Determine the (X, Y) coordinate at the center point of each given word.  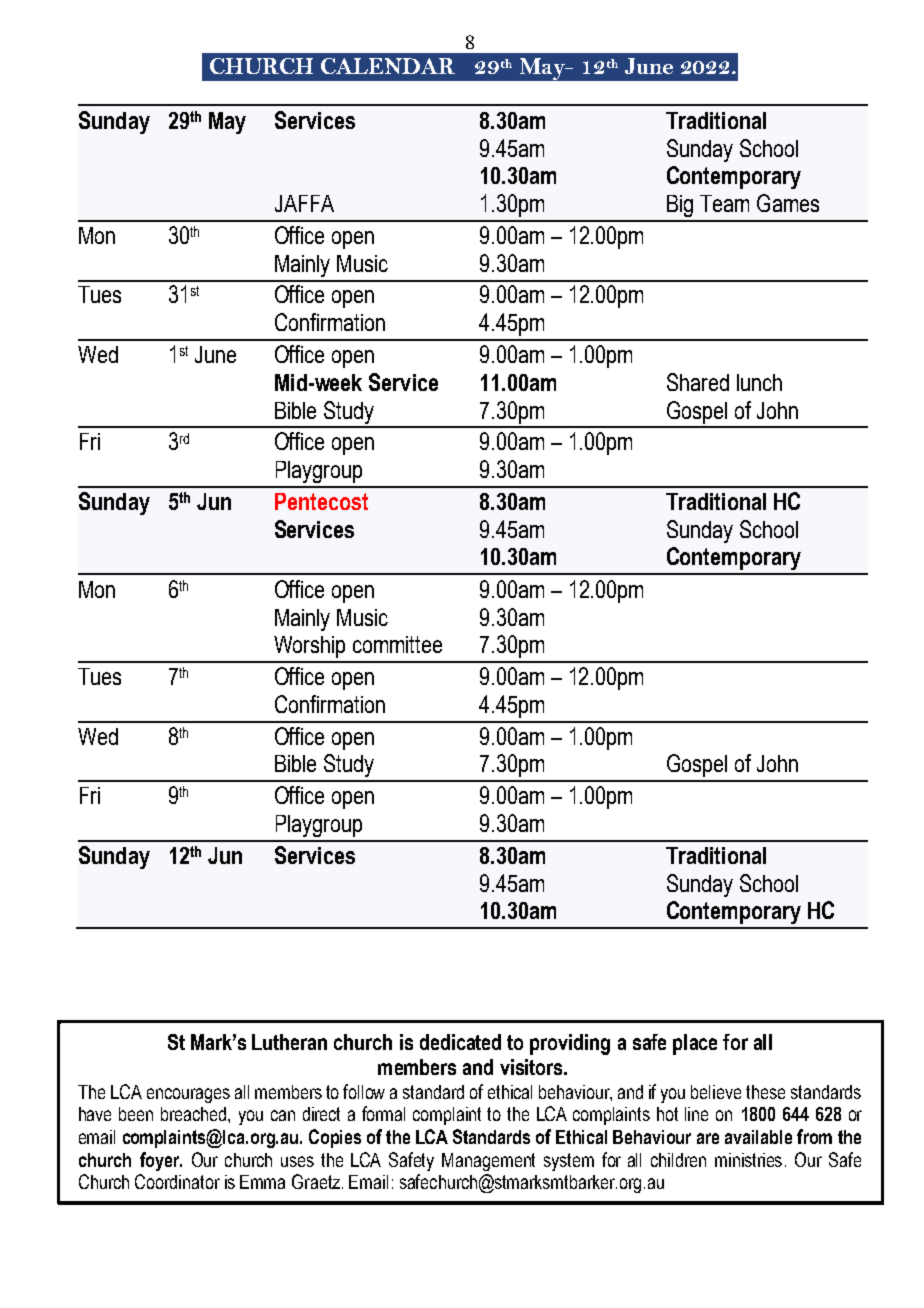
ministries (748, 1160)
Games (788, 203)
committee (397, 644)
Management (488, 1162)
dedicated (460, 1042)
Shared (698, 382)
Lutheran (289, 1042)
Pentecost (321, 501)
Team (724, 203)
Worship (309, 647)
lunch (759, 382)
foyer (161, 1161)
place (695, 1044)
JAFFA (304, 203)
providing (570, 1044)
